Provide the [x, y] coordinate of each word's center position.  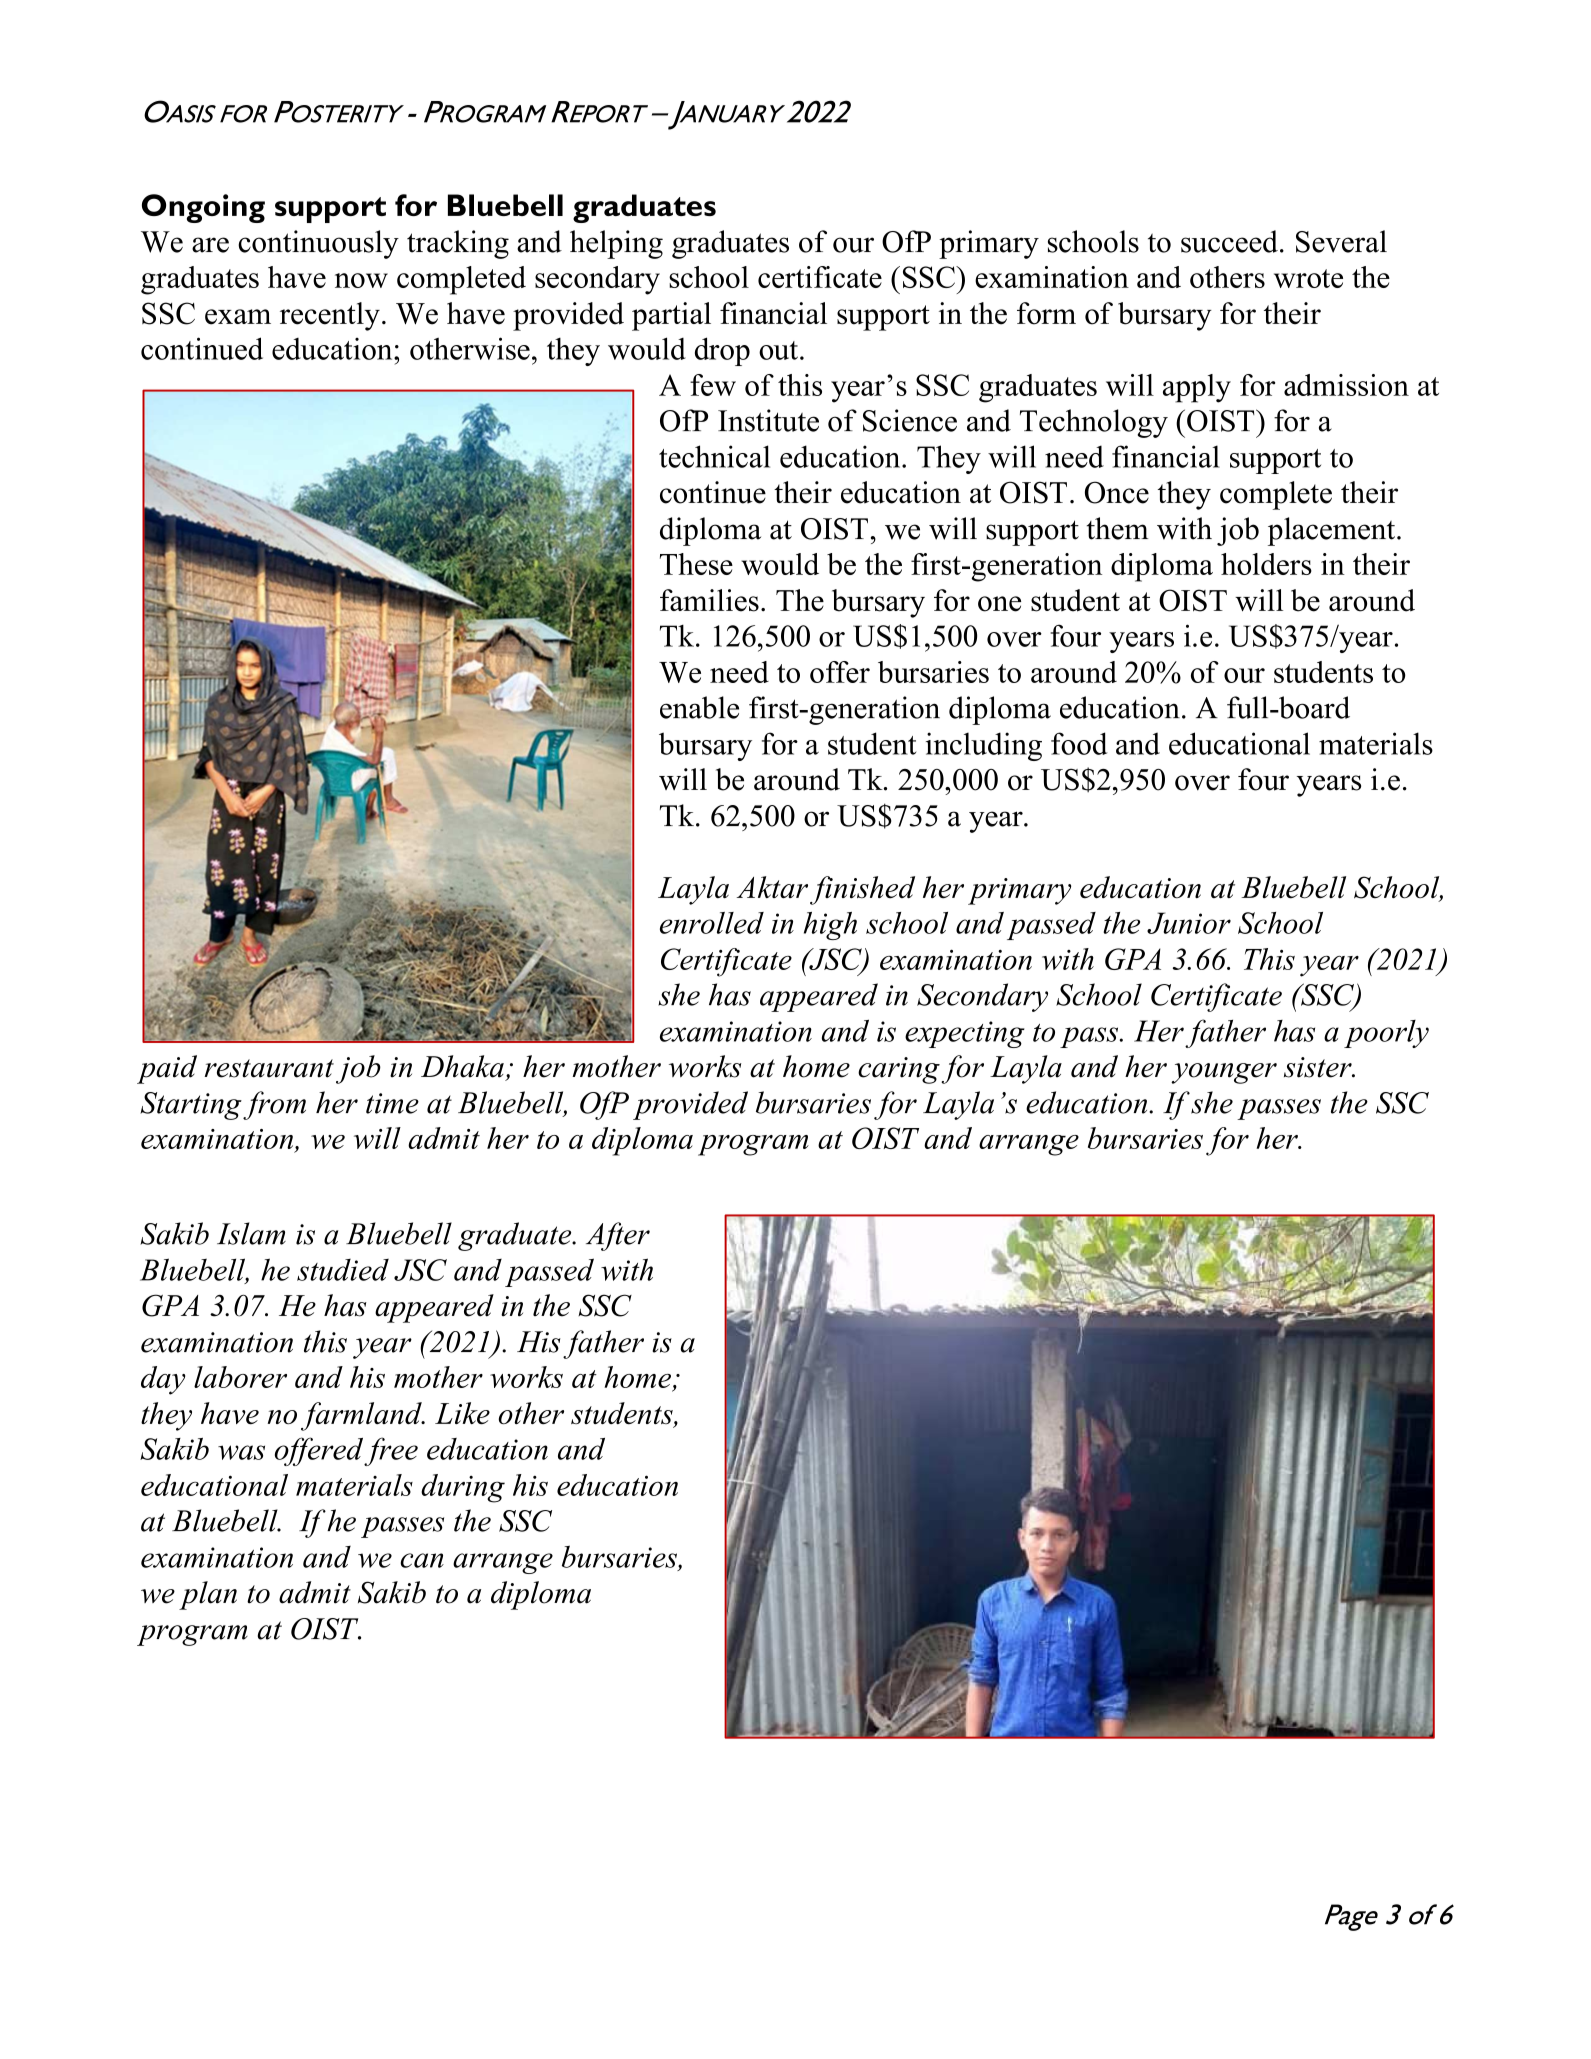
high [830, 926]
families [709, 600]
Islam [251, 1233]
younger [1224, 1073]
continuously [318, 244]
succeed [1229, 241]
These [696, 564]
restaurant [269, 1068]
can [422, 1560]
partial [671, 316]
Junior [1189, 923]
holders [1266, 564]
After [618, 1236]
